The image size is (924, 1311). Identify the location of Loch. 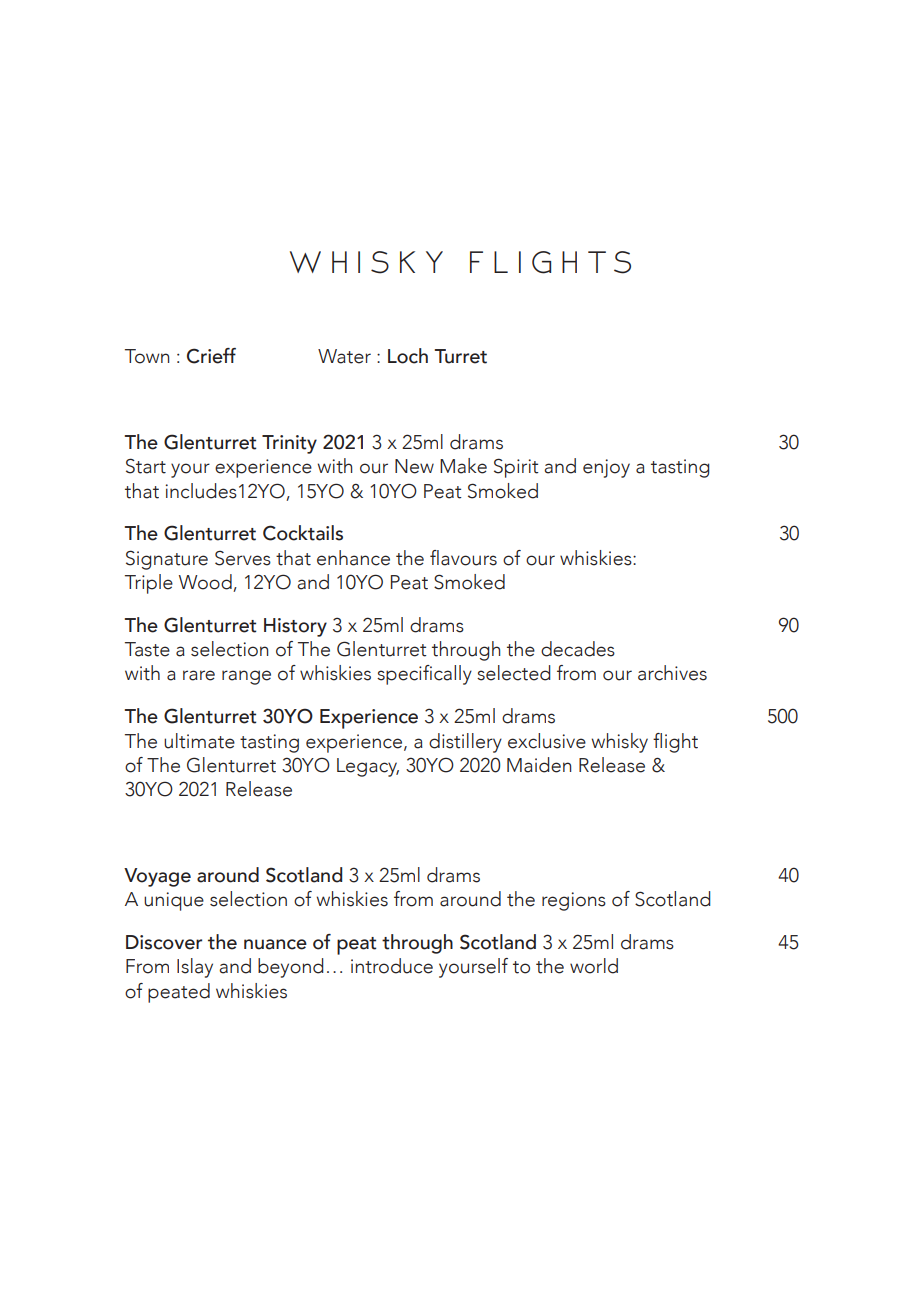
(408, 356).
